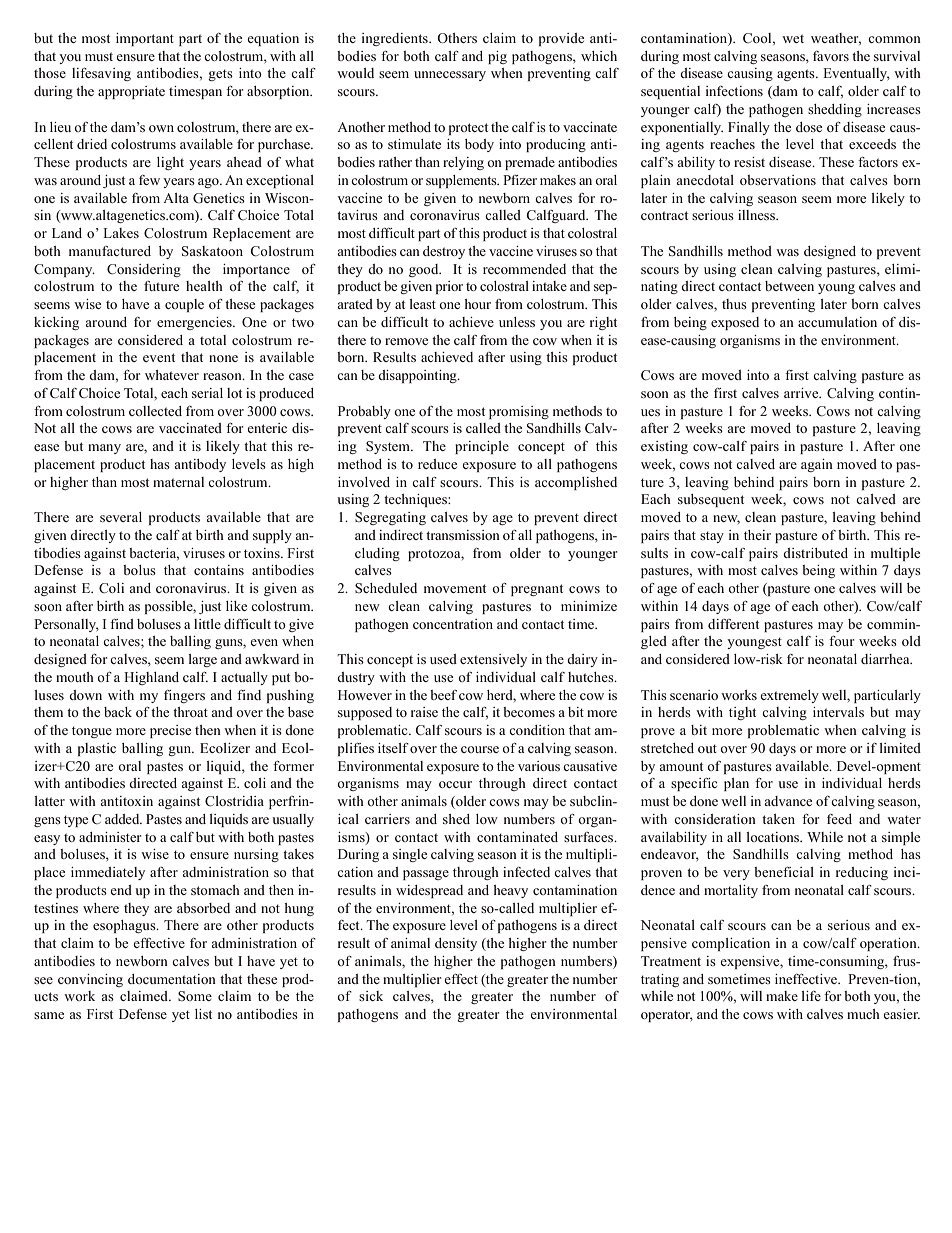 The image size is (952, 1233). I want to click on extensively, so click(493, 660).
